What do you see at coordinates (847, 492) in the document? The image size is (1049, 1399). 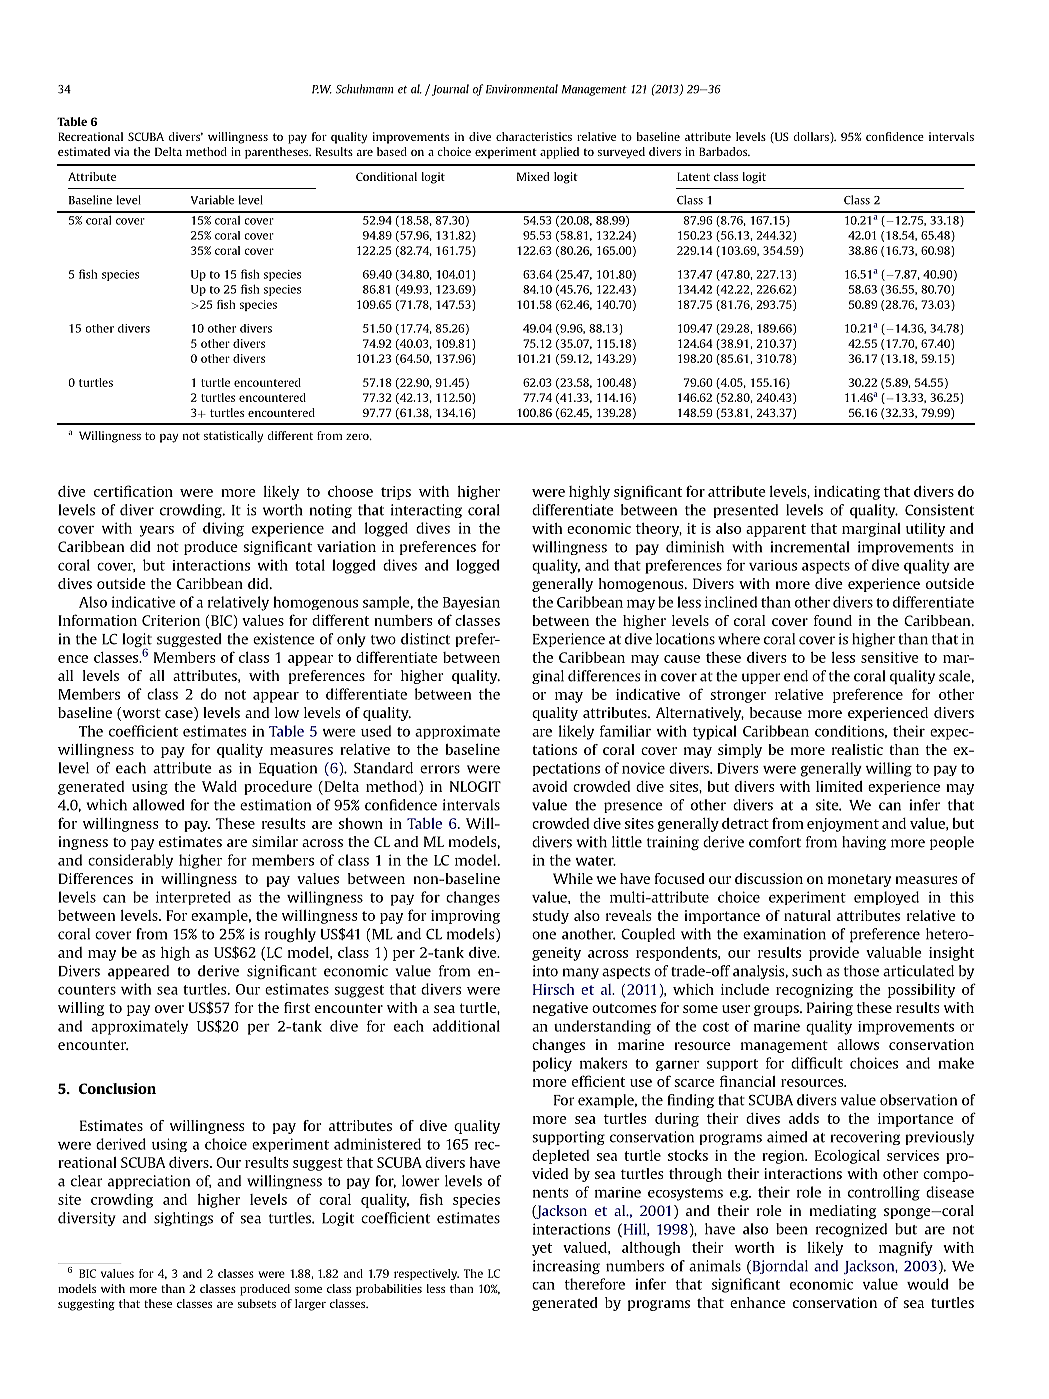 I see `indicating` at bounding box center [847, 492].
